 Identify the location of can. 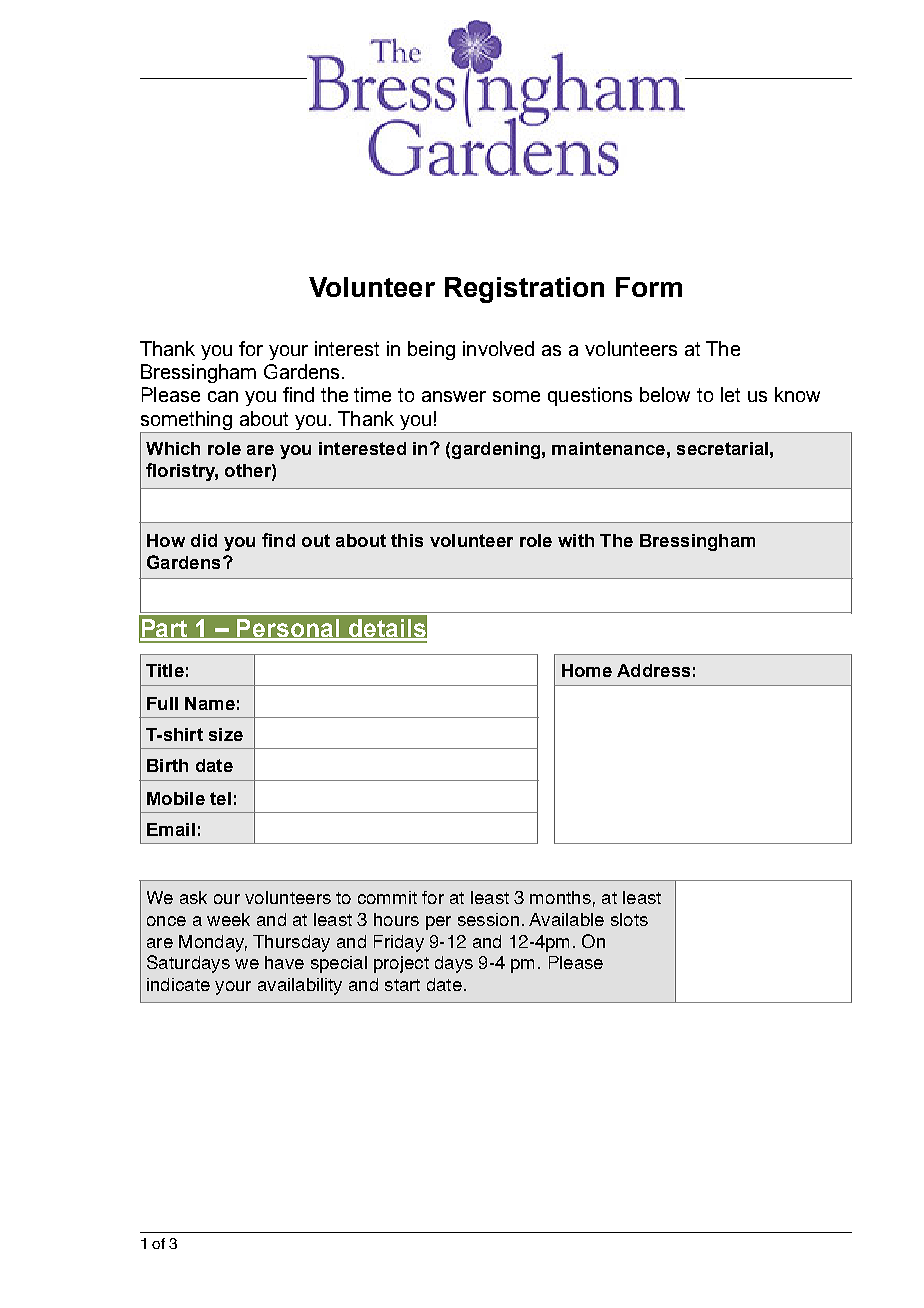
(223, 396).
